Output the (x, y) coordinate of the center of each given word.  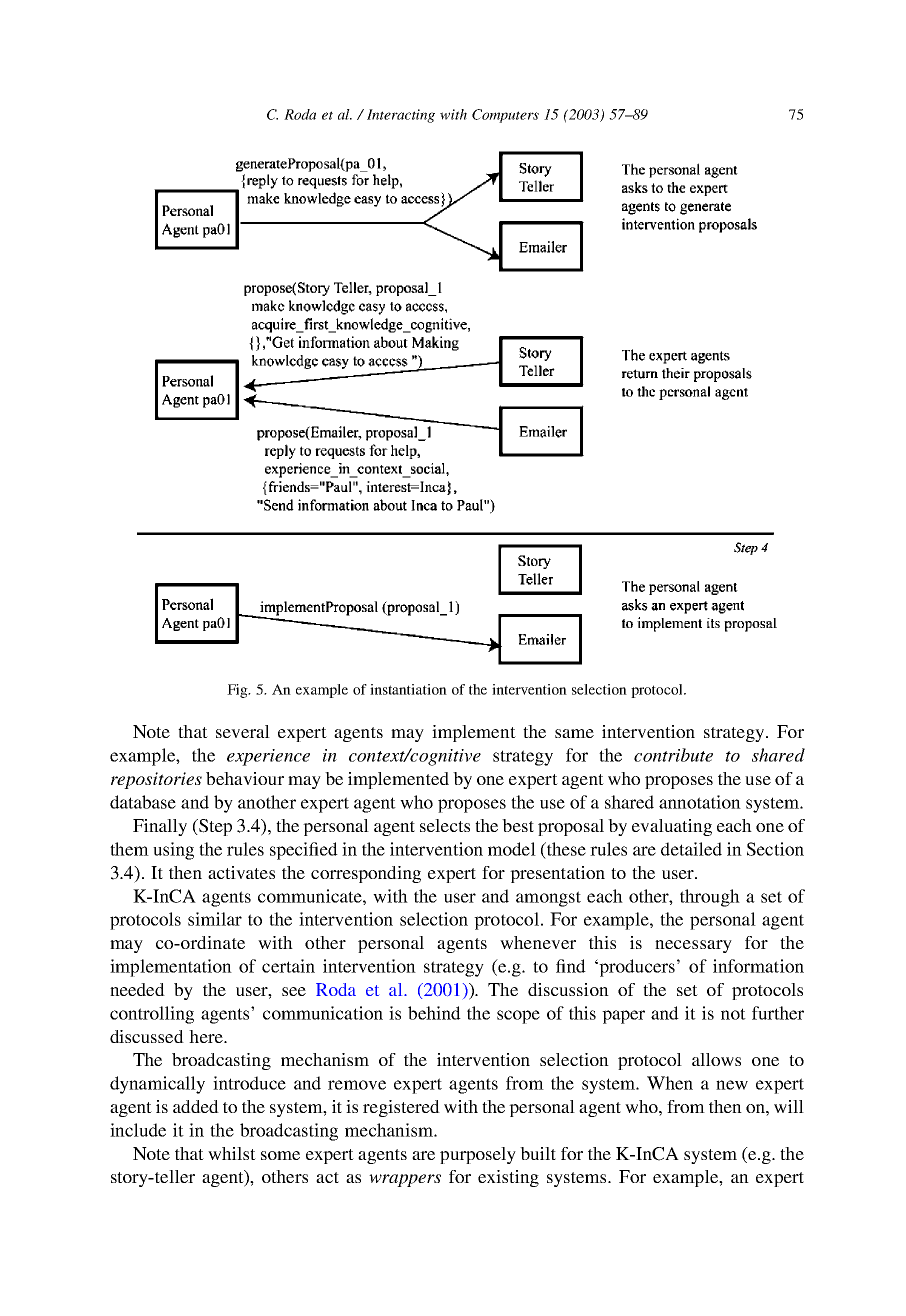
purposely (478, 1155)
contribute (673, 755)
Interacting (401, 116)
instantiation (408, 689)
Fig (238, 691)
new (732, 1085)
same (574, 733)
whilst (232, 1153)
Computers (505, 116)
